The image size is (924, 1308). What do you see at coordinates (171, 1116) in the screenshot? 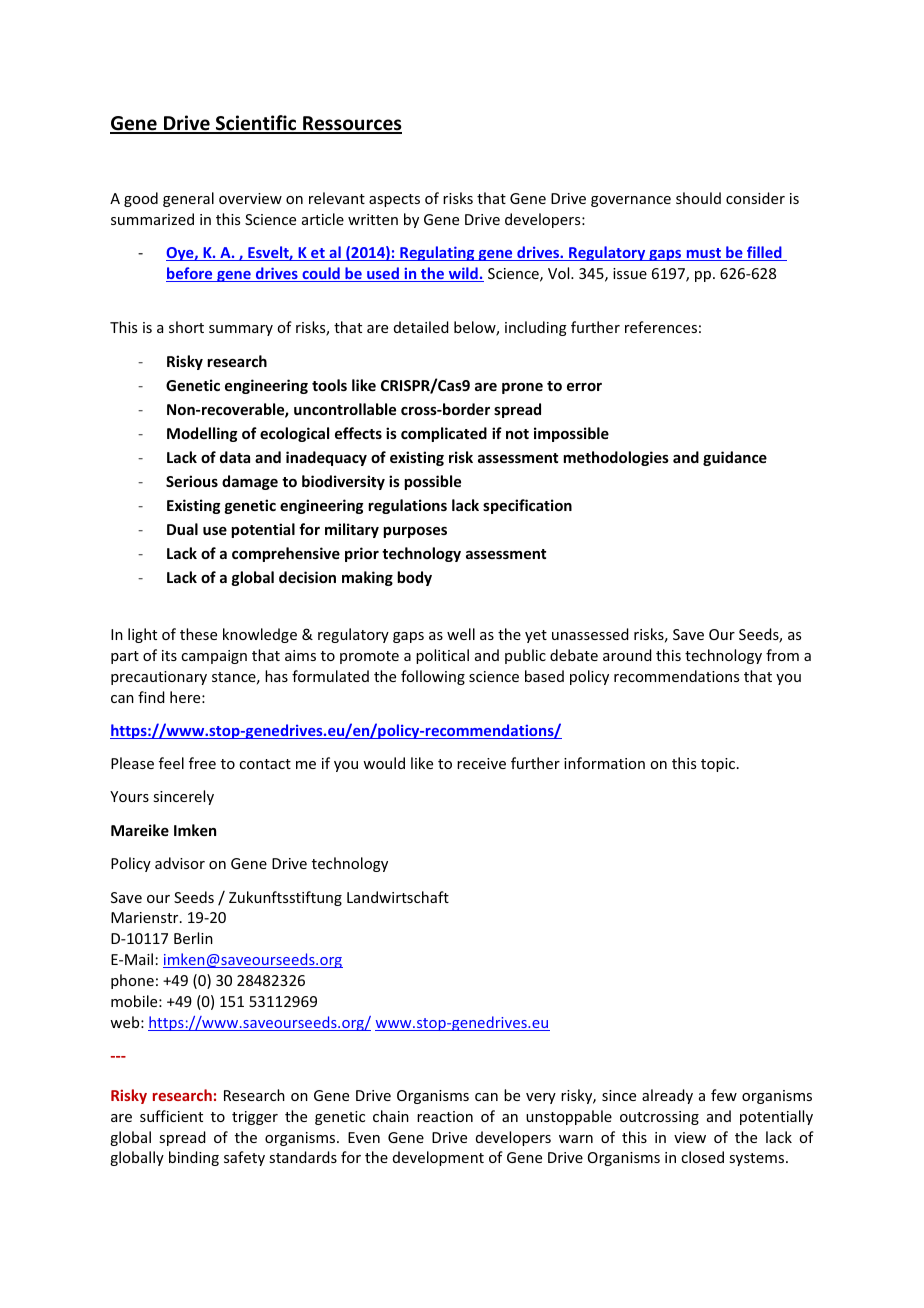
I see `sufficient` at bounding box center [171, 1116].
